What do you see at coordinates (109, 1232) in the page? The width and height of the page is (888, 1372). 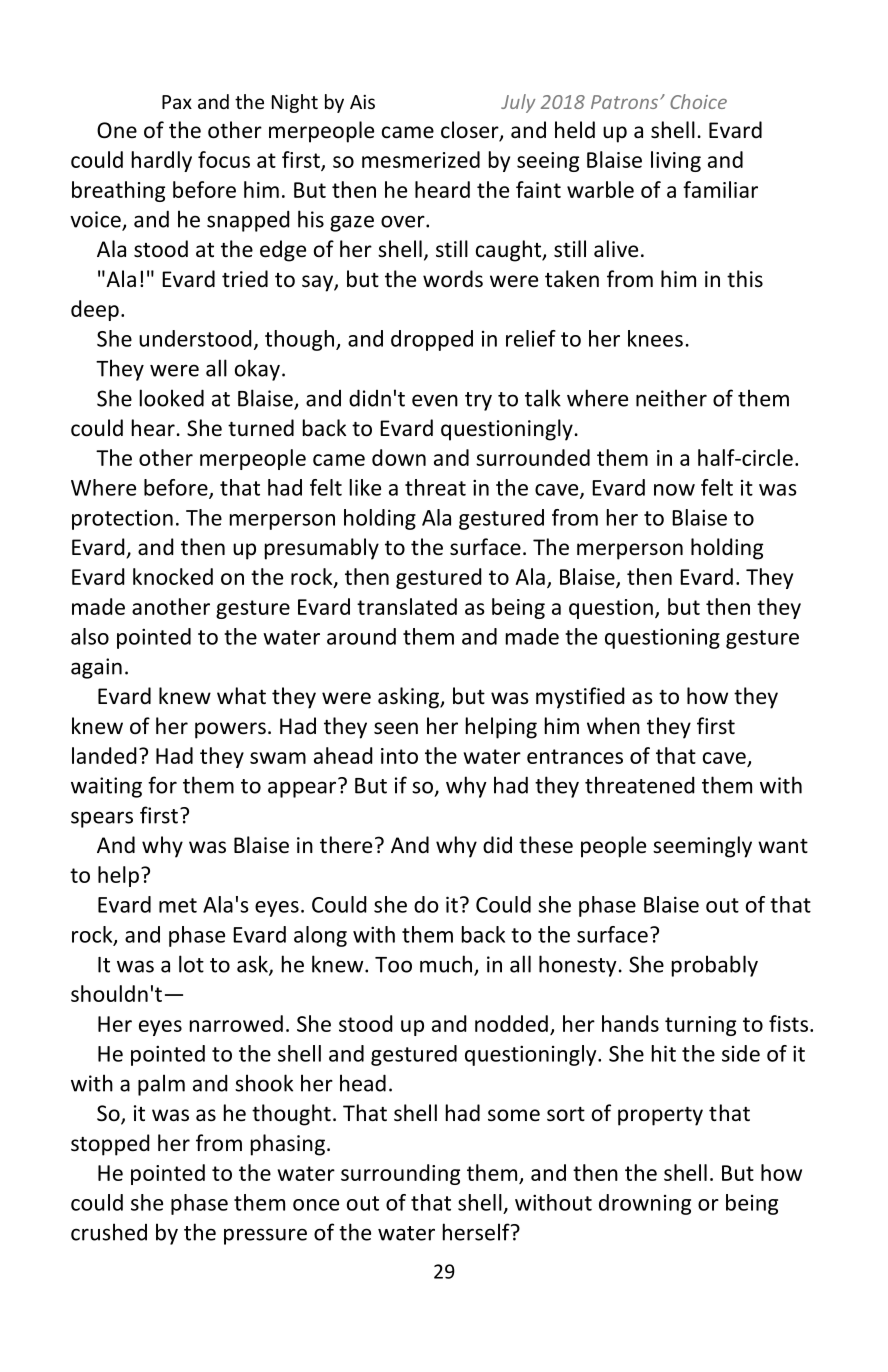 I see `crushed` at bounding box center [109, 1232].
